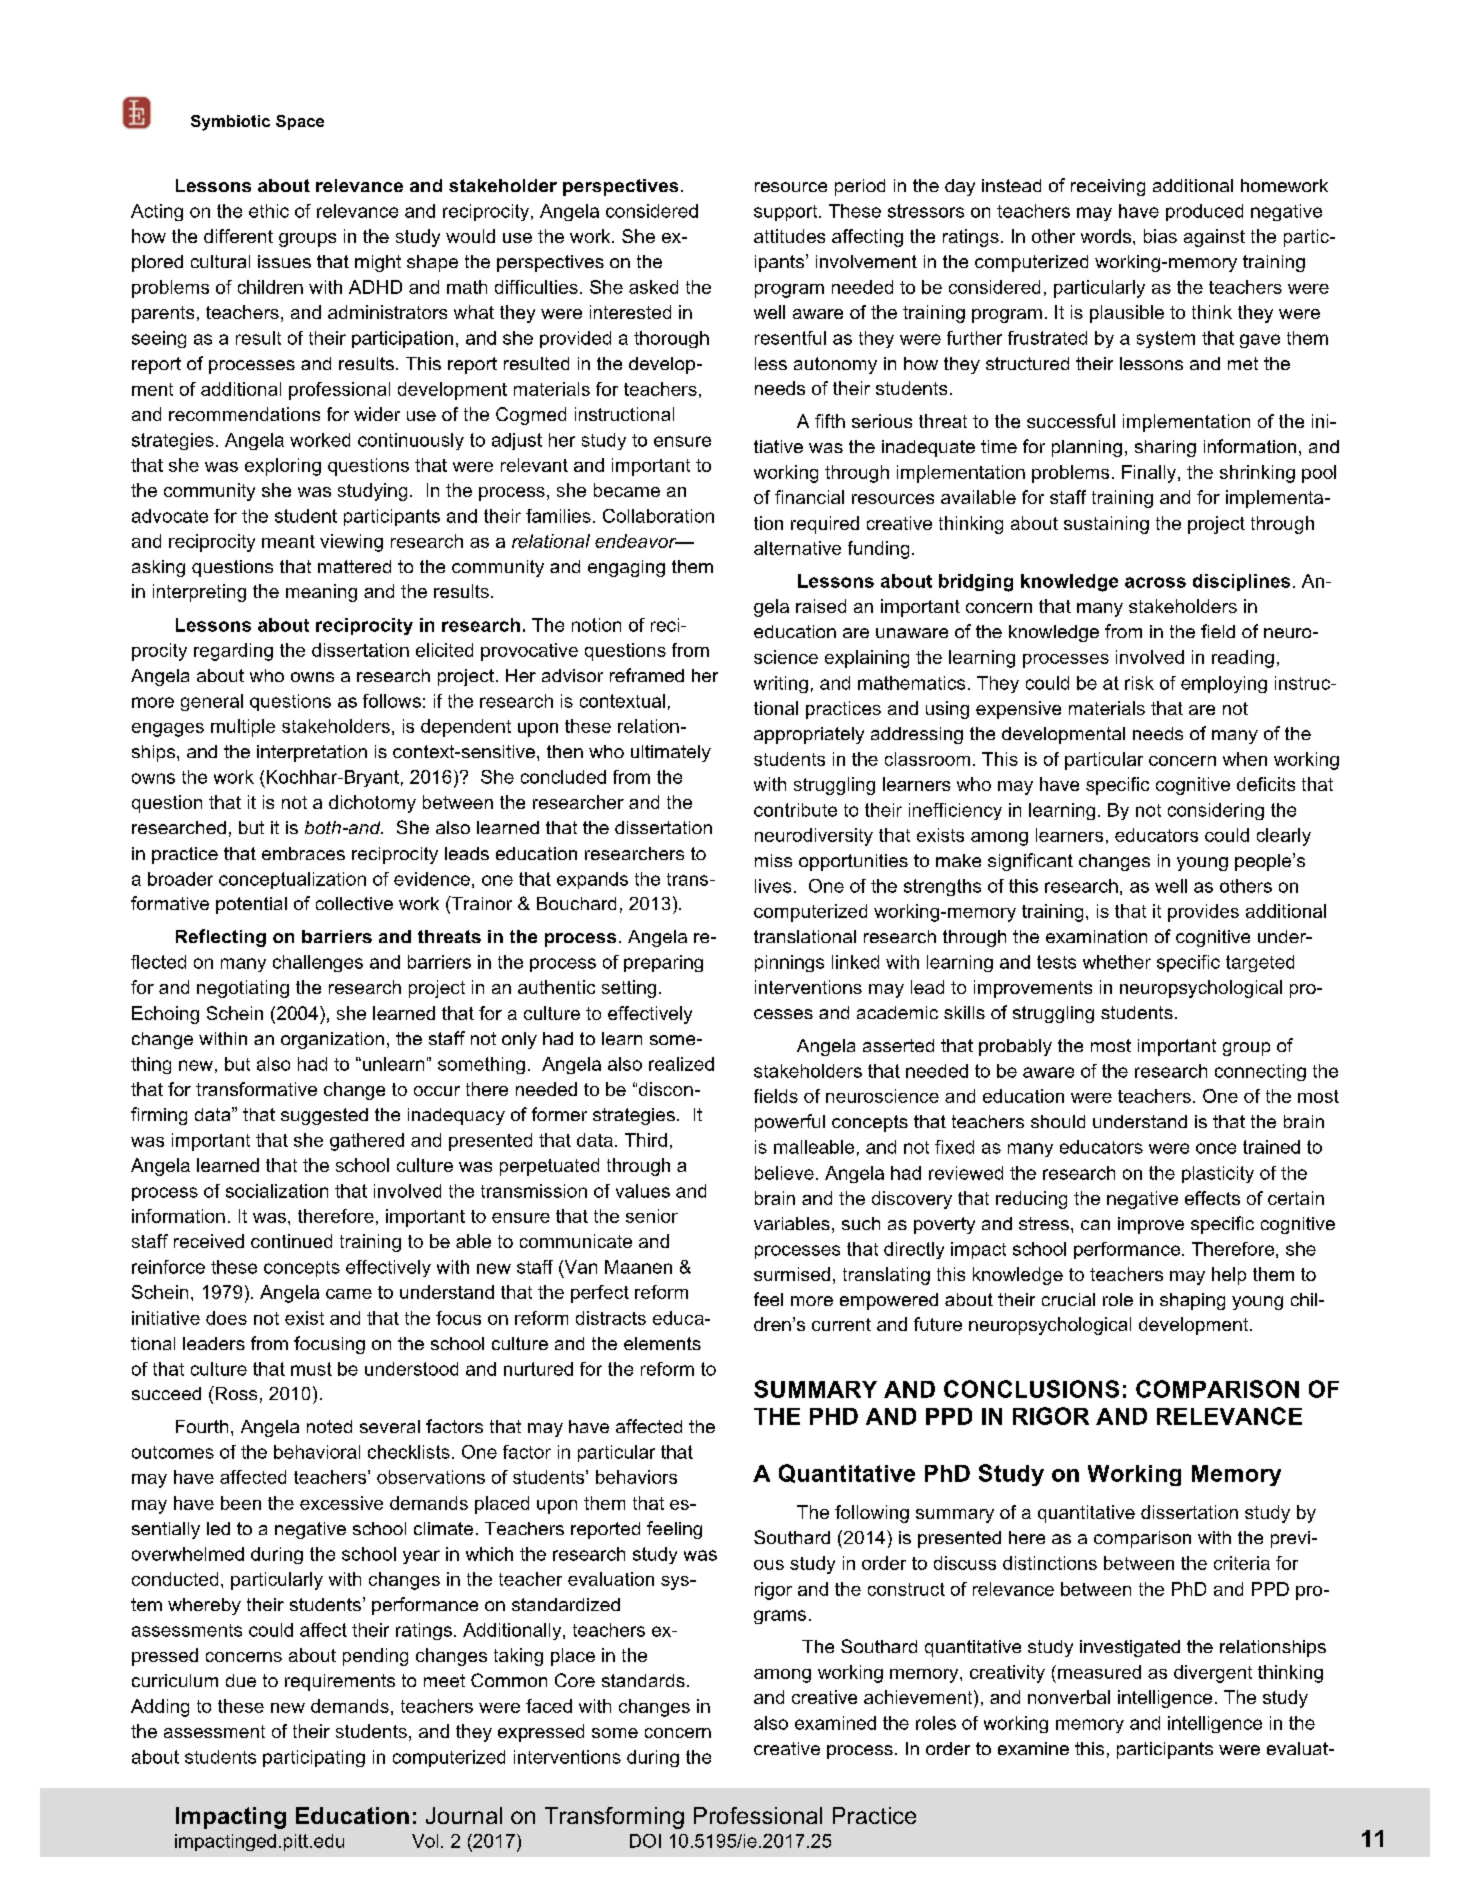 The height and width of the screenshot is (1902, 1470). Describe the element at coordinates (1229, 1276) in the screenshot. I see `help` at that location.
